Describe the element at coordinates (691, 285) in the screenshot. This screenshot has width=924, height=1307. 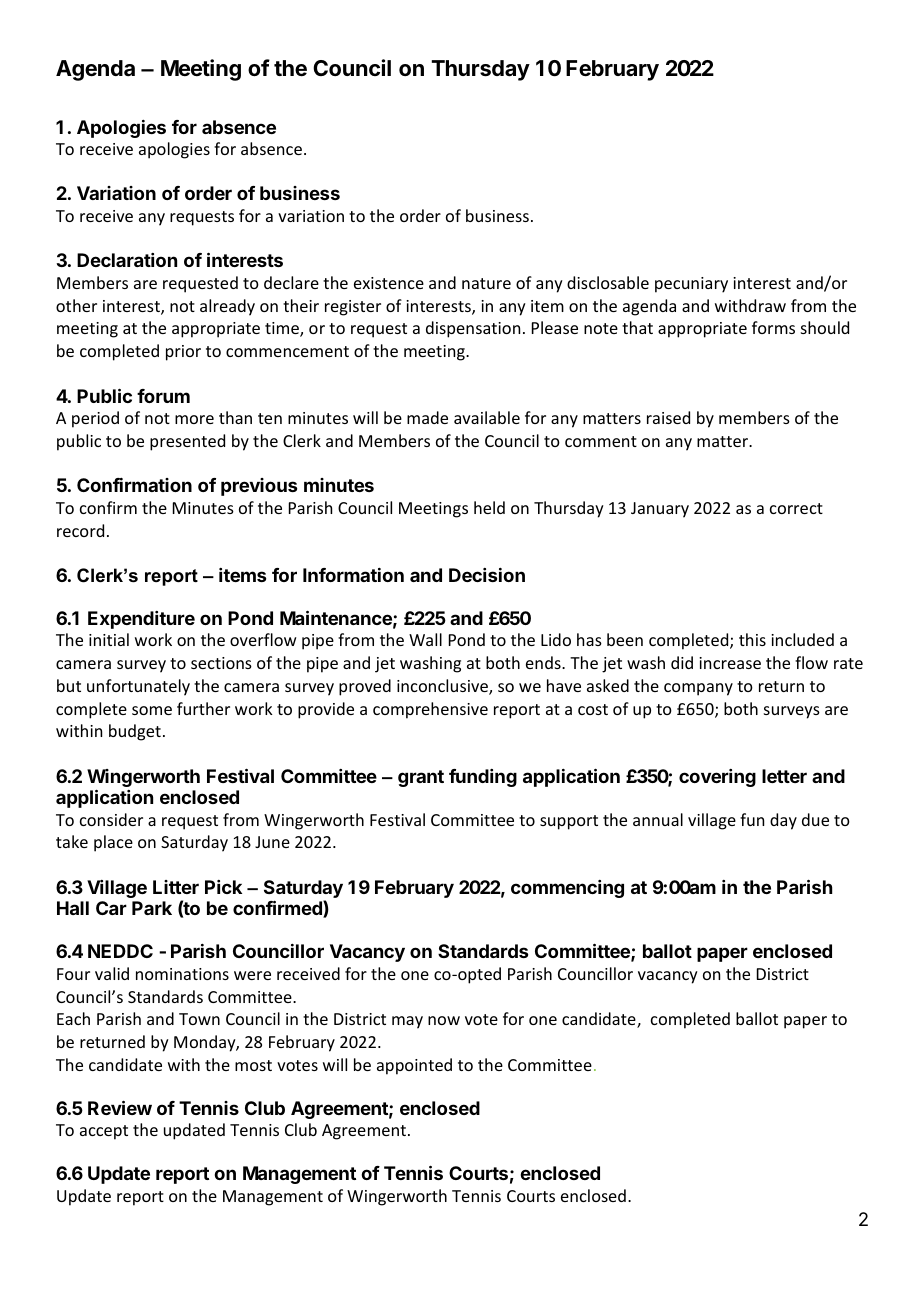
I see `pecuniary` at that location.
